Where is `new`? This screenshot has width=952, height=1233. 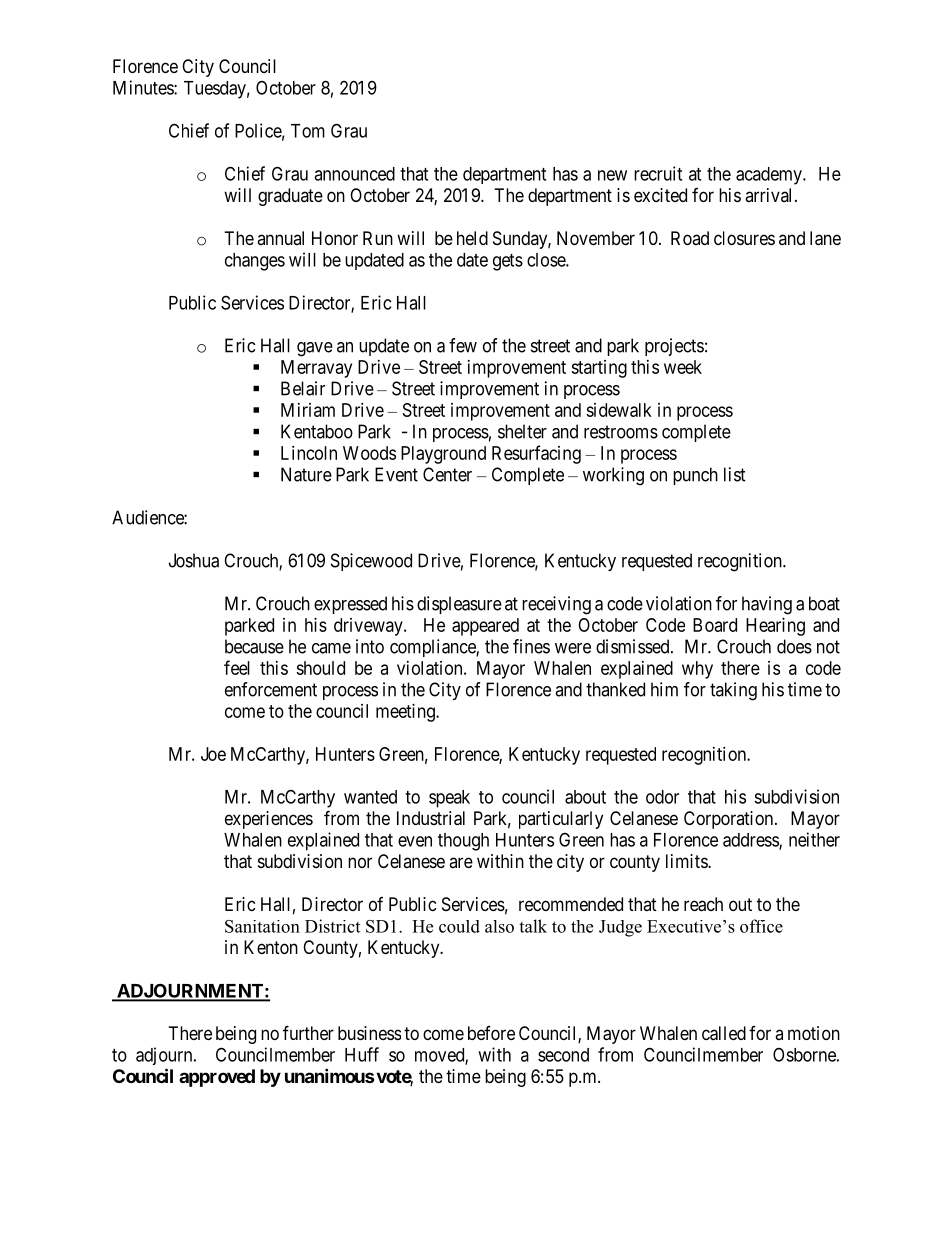 new is located at coordinates (612, 175).
